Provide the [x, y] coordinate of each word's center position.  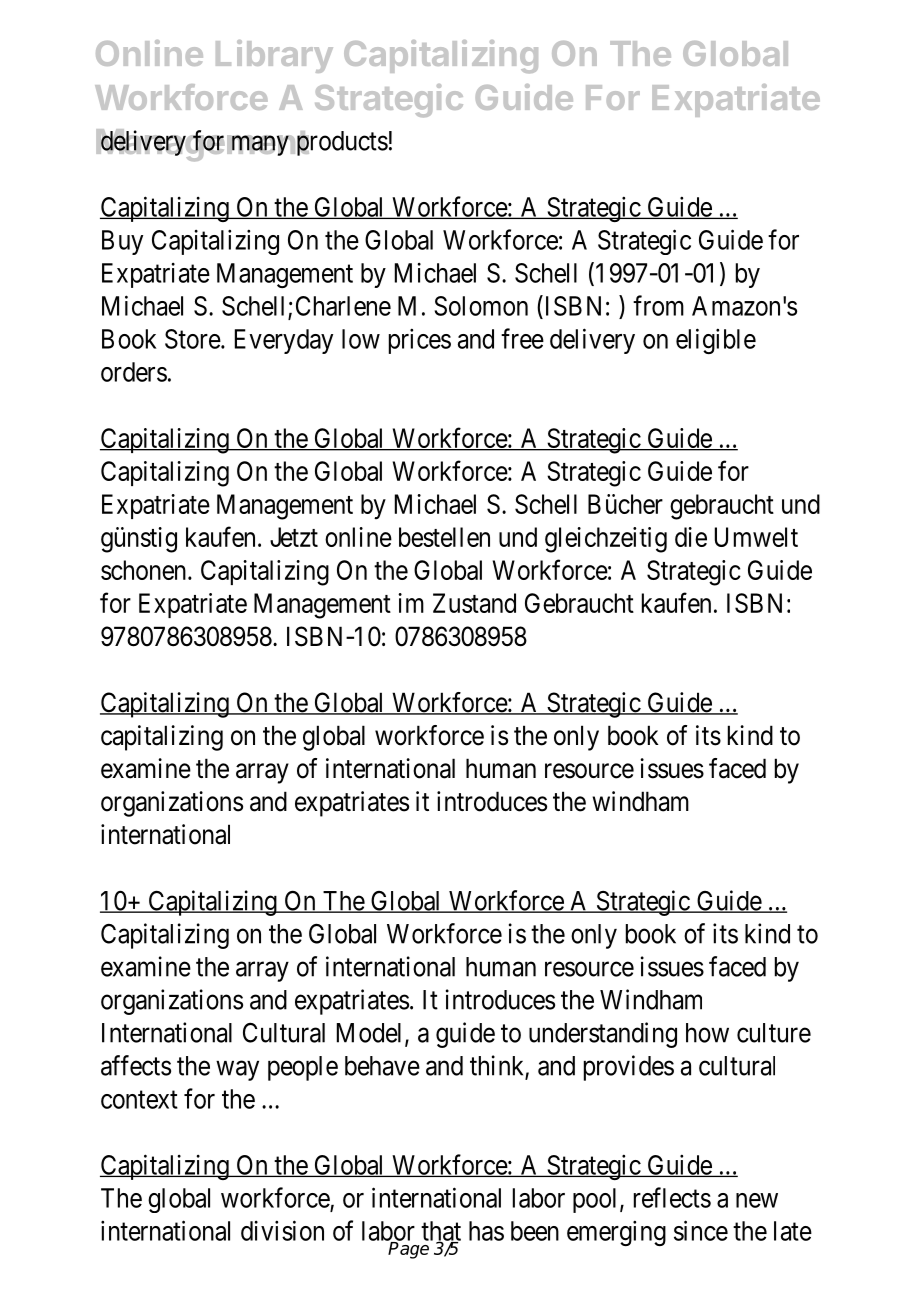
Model [371, 1034]
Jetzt [294, 537]
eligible [716, 341]
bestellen [444, 537]
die [691, 537]
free [522, 338]
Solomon [481, 306]
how [707, 1033]
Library [274, 56]
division [282, 1230]
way [237, 1071]
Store [193, 339]
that [441, 1232]
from [658, 305]
